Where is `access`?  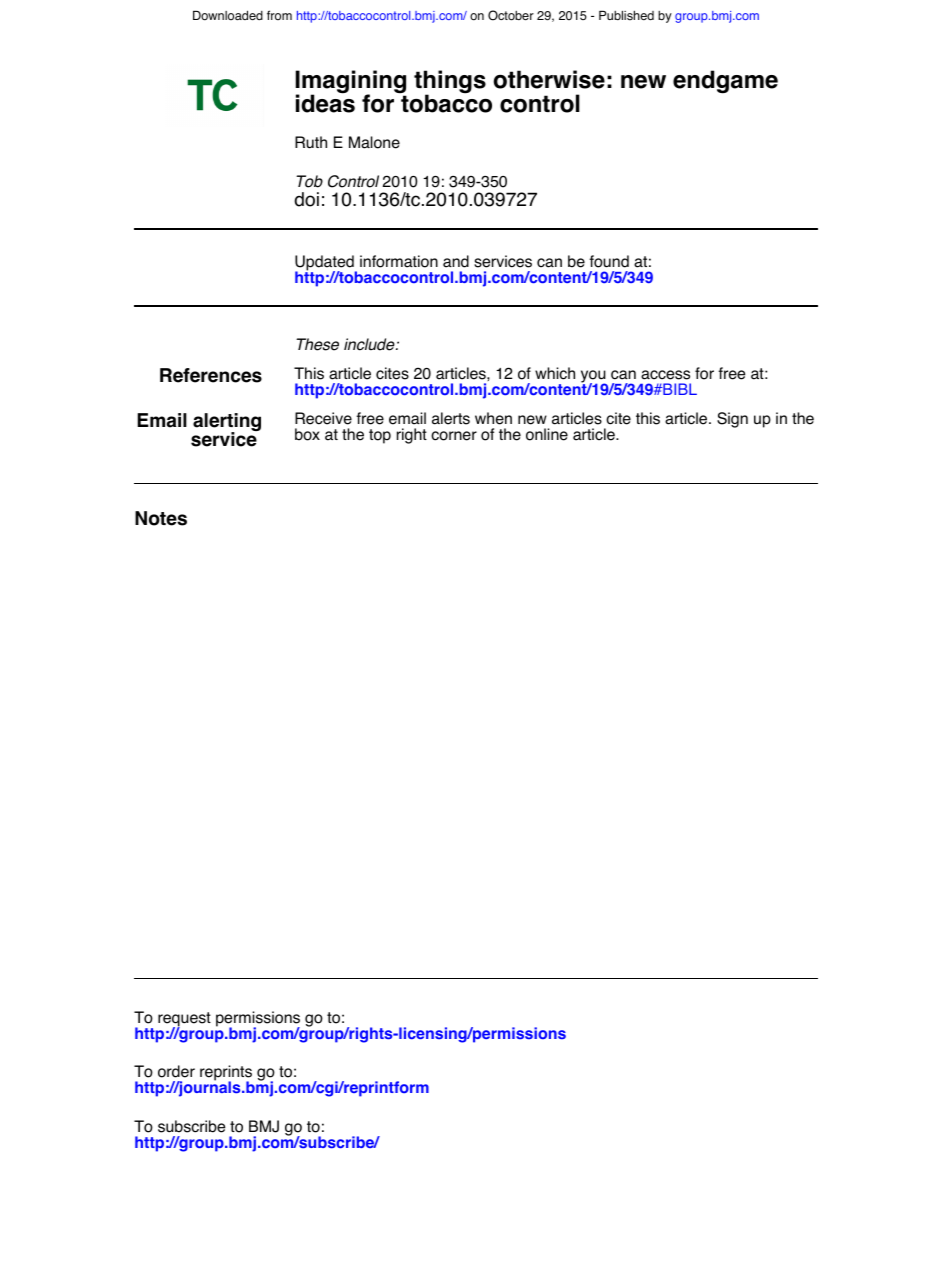 access is located at coordinates (665, 375).
